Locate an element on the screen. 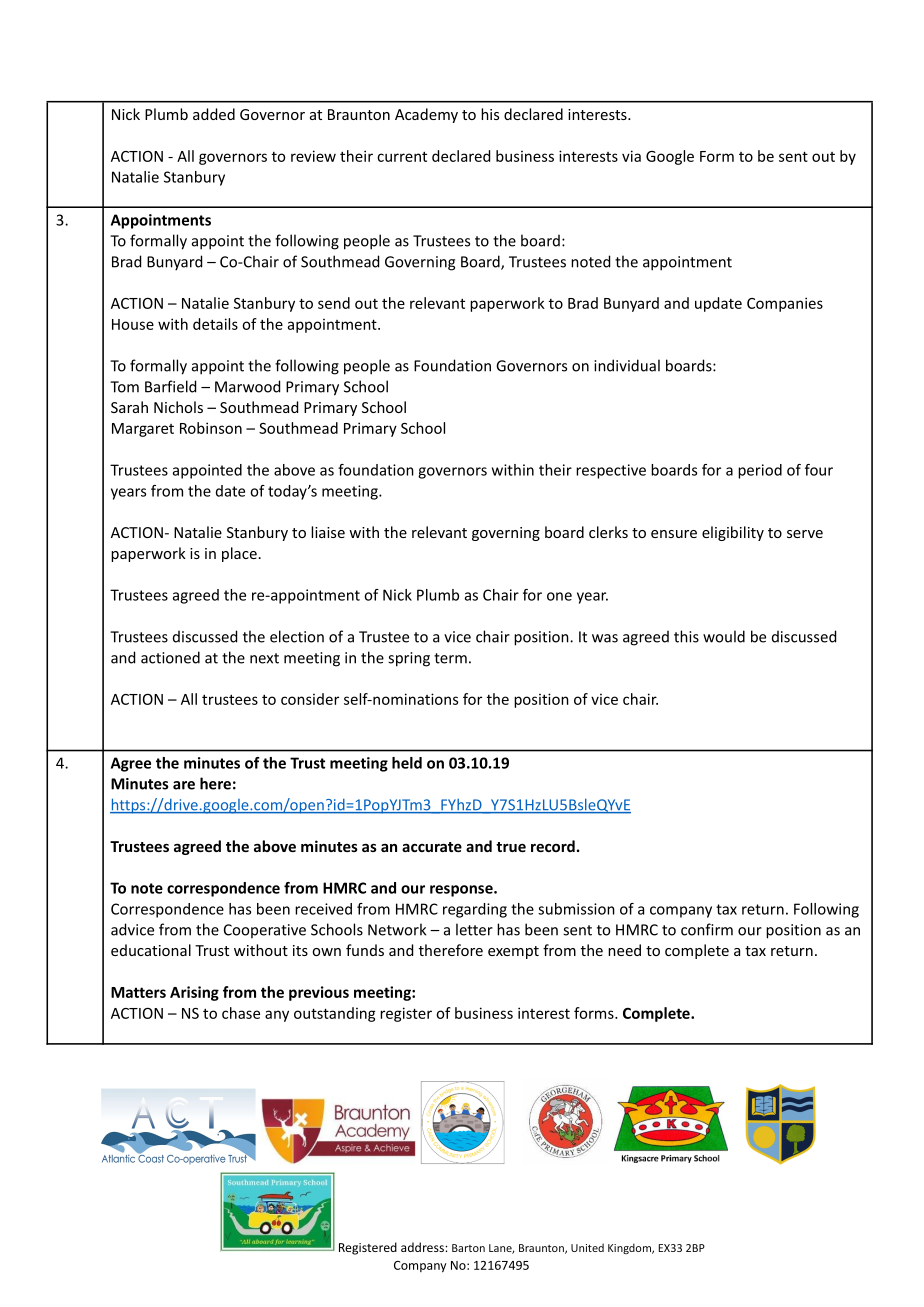 This screenshot has width=924, height=1307. Academy is located at coordinates (426, 115).
